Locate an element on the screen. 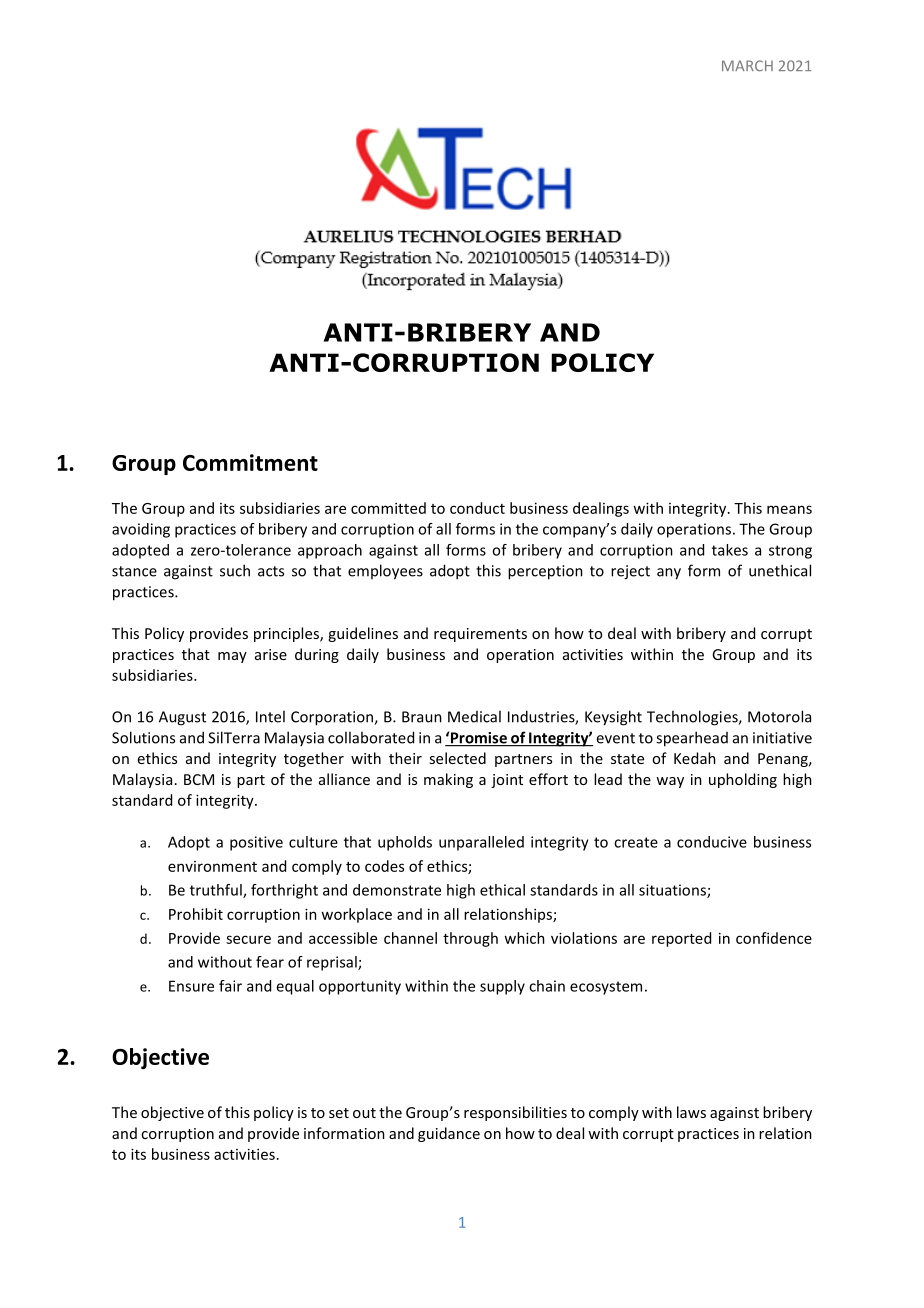 The image size is (924, 1308). MARCH is located at coordinates (747, 65).
